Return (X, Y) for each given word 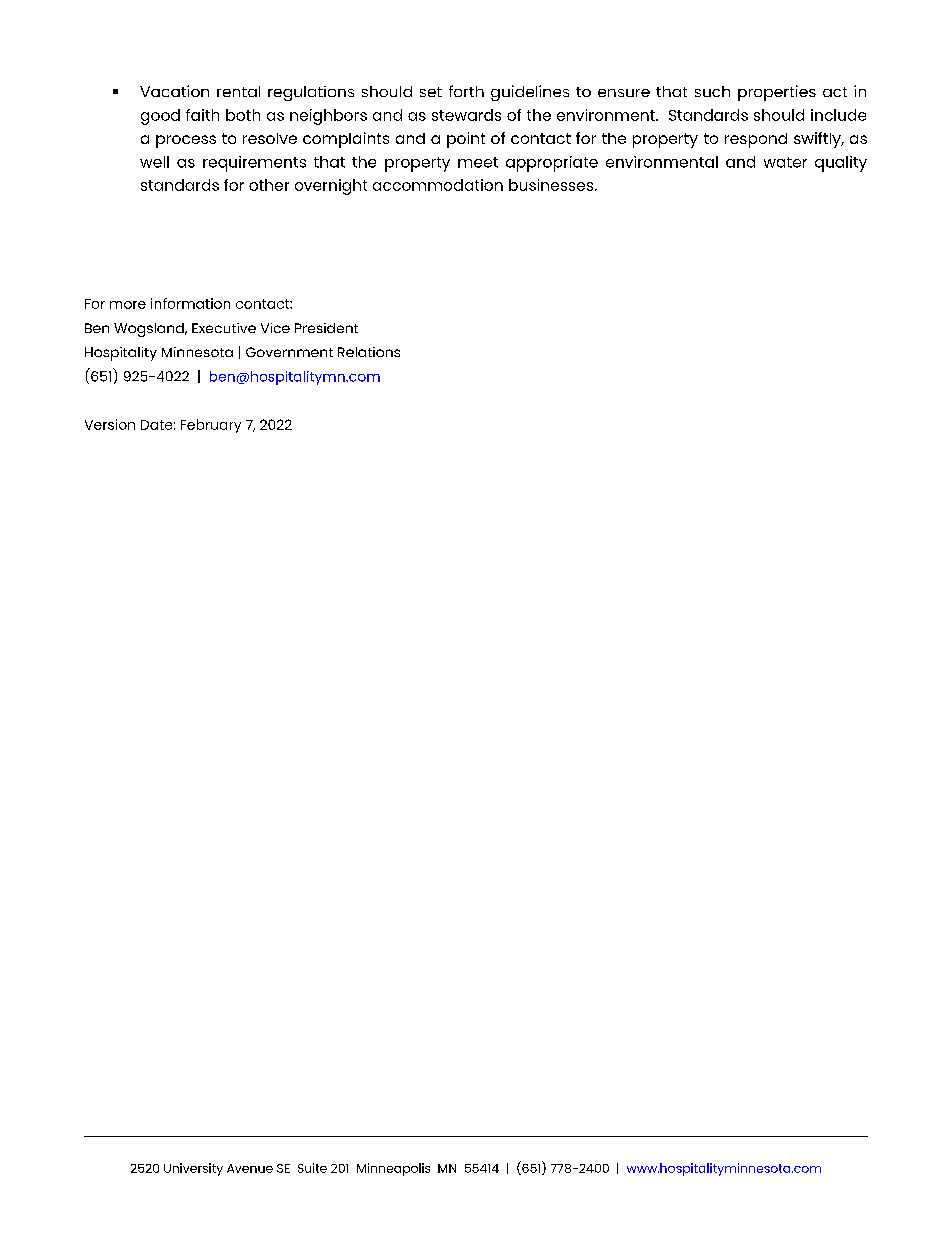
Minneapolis (393, 1169)
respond (756, 140)
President (326, 328)
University (193, 1169)
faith (202, 115)
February (211, 426)
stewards (466, 115)
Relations (369, 352)
